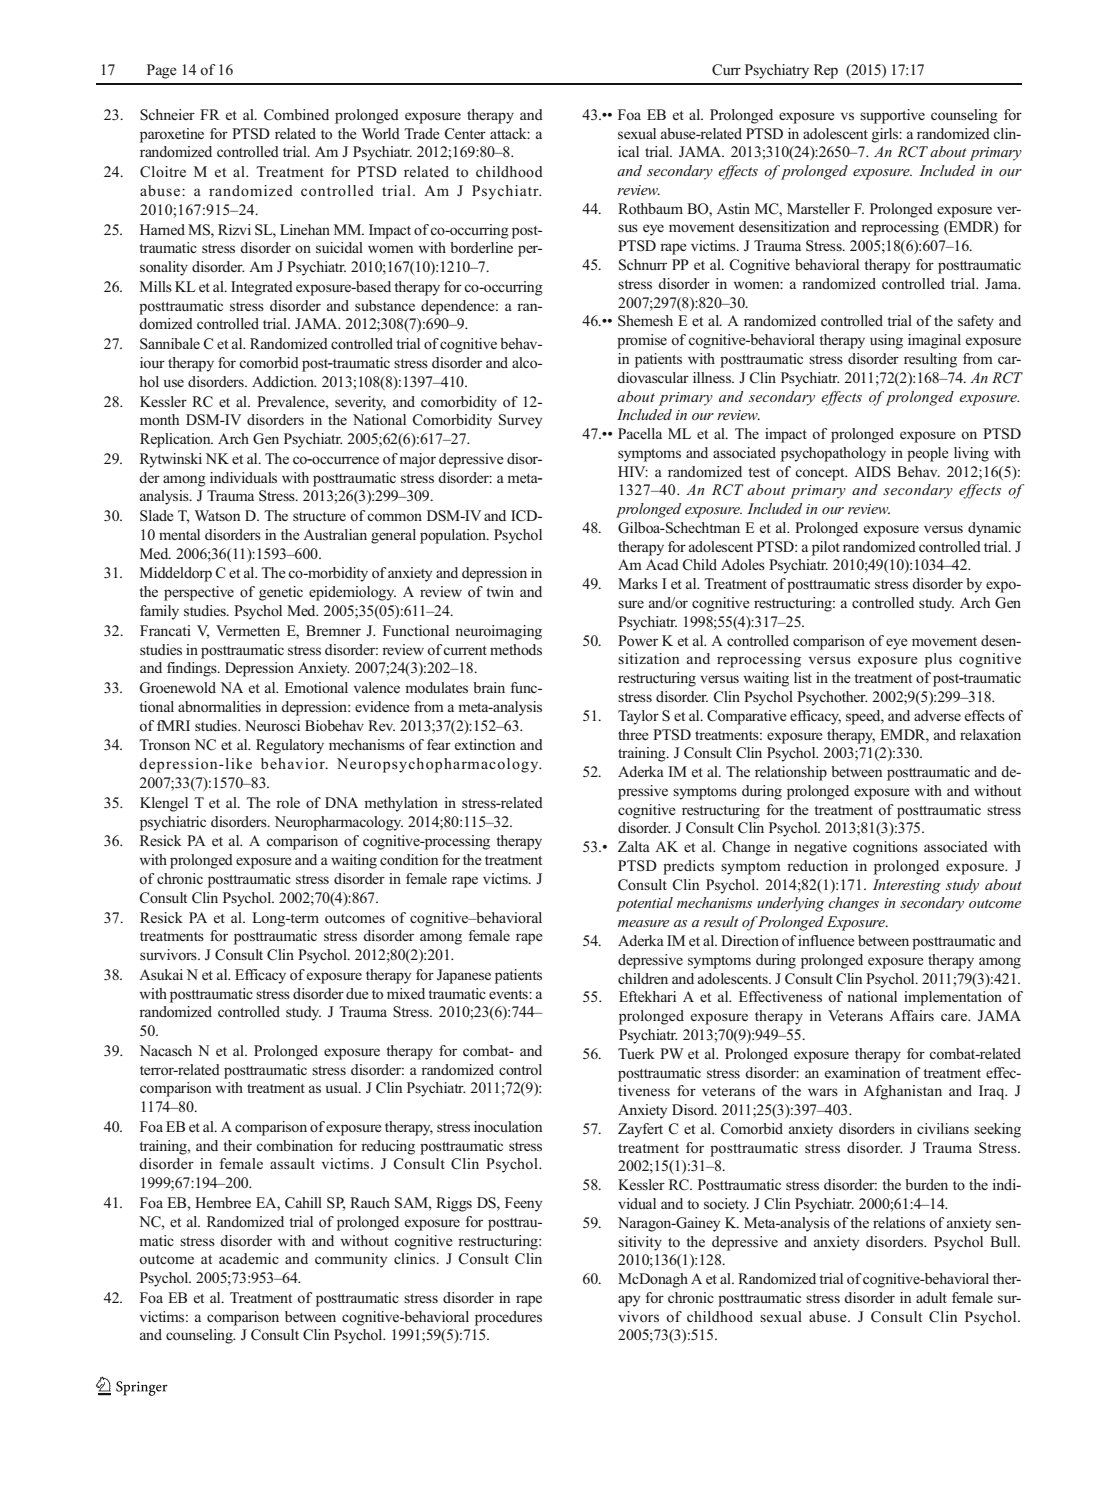 The width and height of the screenshot is (1117, 1485). What do you see at coordinates (351, 1260) in the screenshot?
I see `community` at bounding box center [351, 1260].
